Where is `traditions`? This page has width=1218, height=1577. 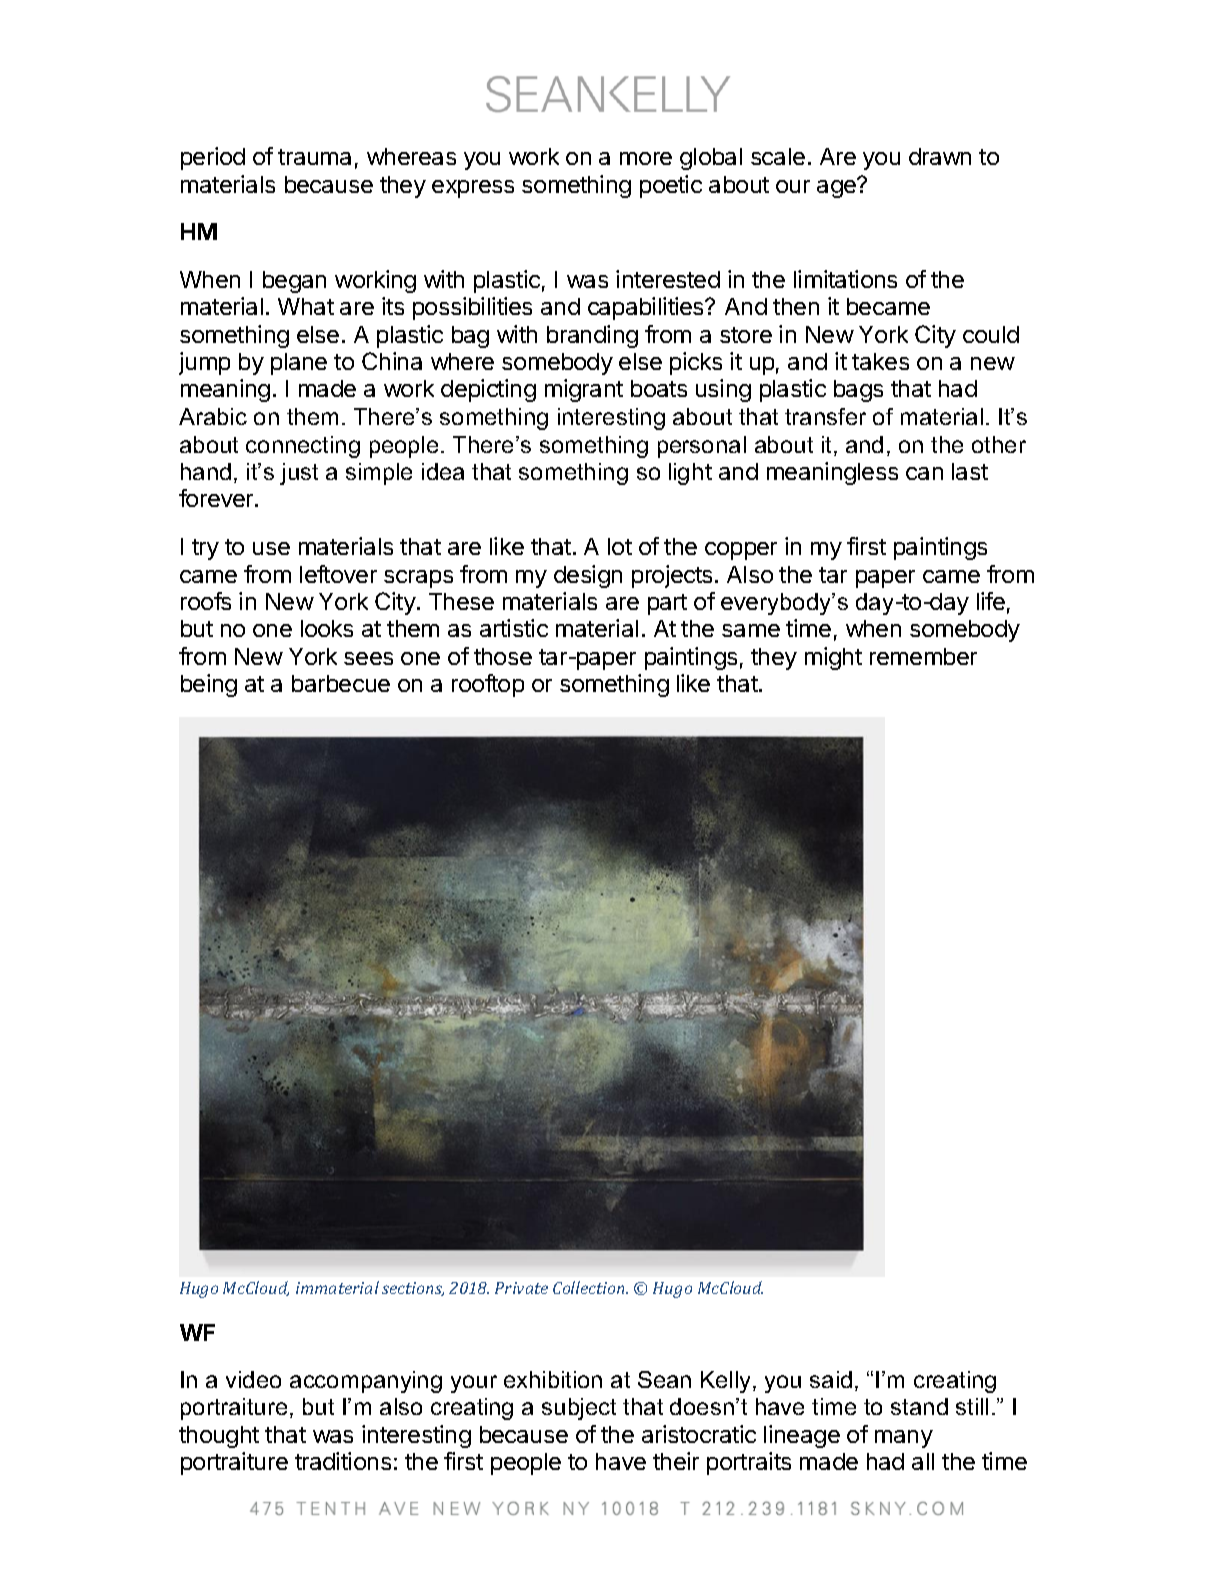
traditions is located at coordinates (343, 1461).
